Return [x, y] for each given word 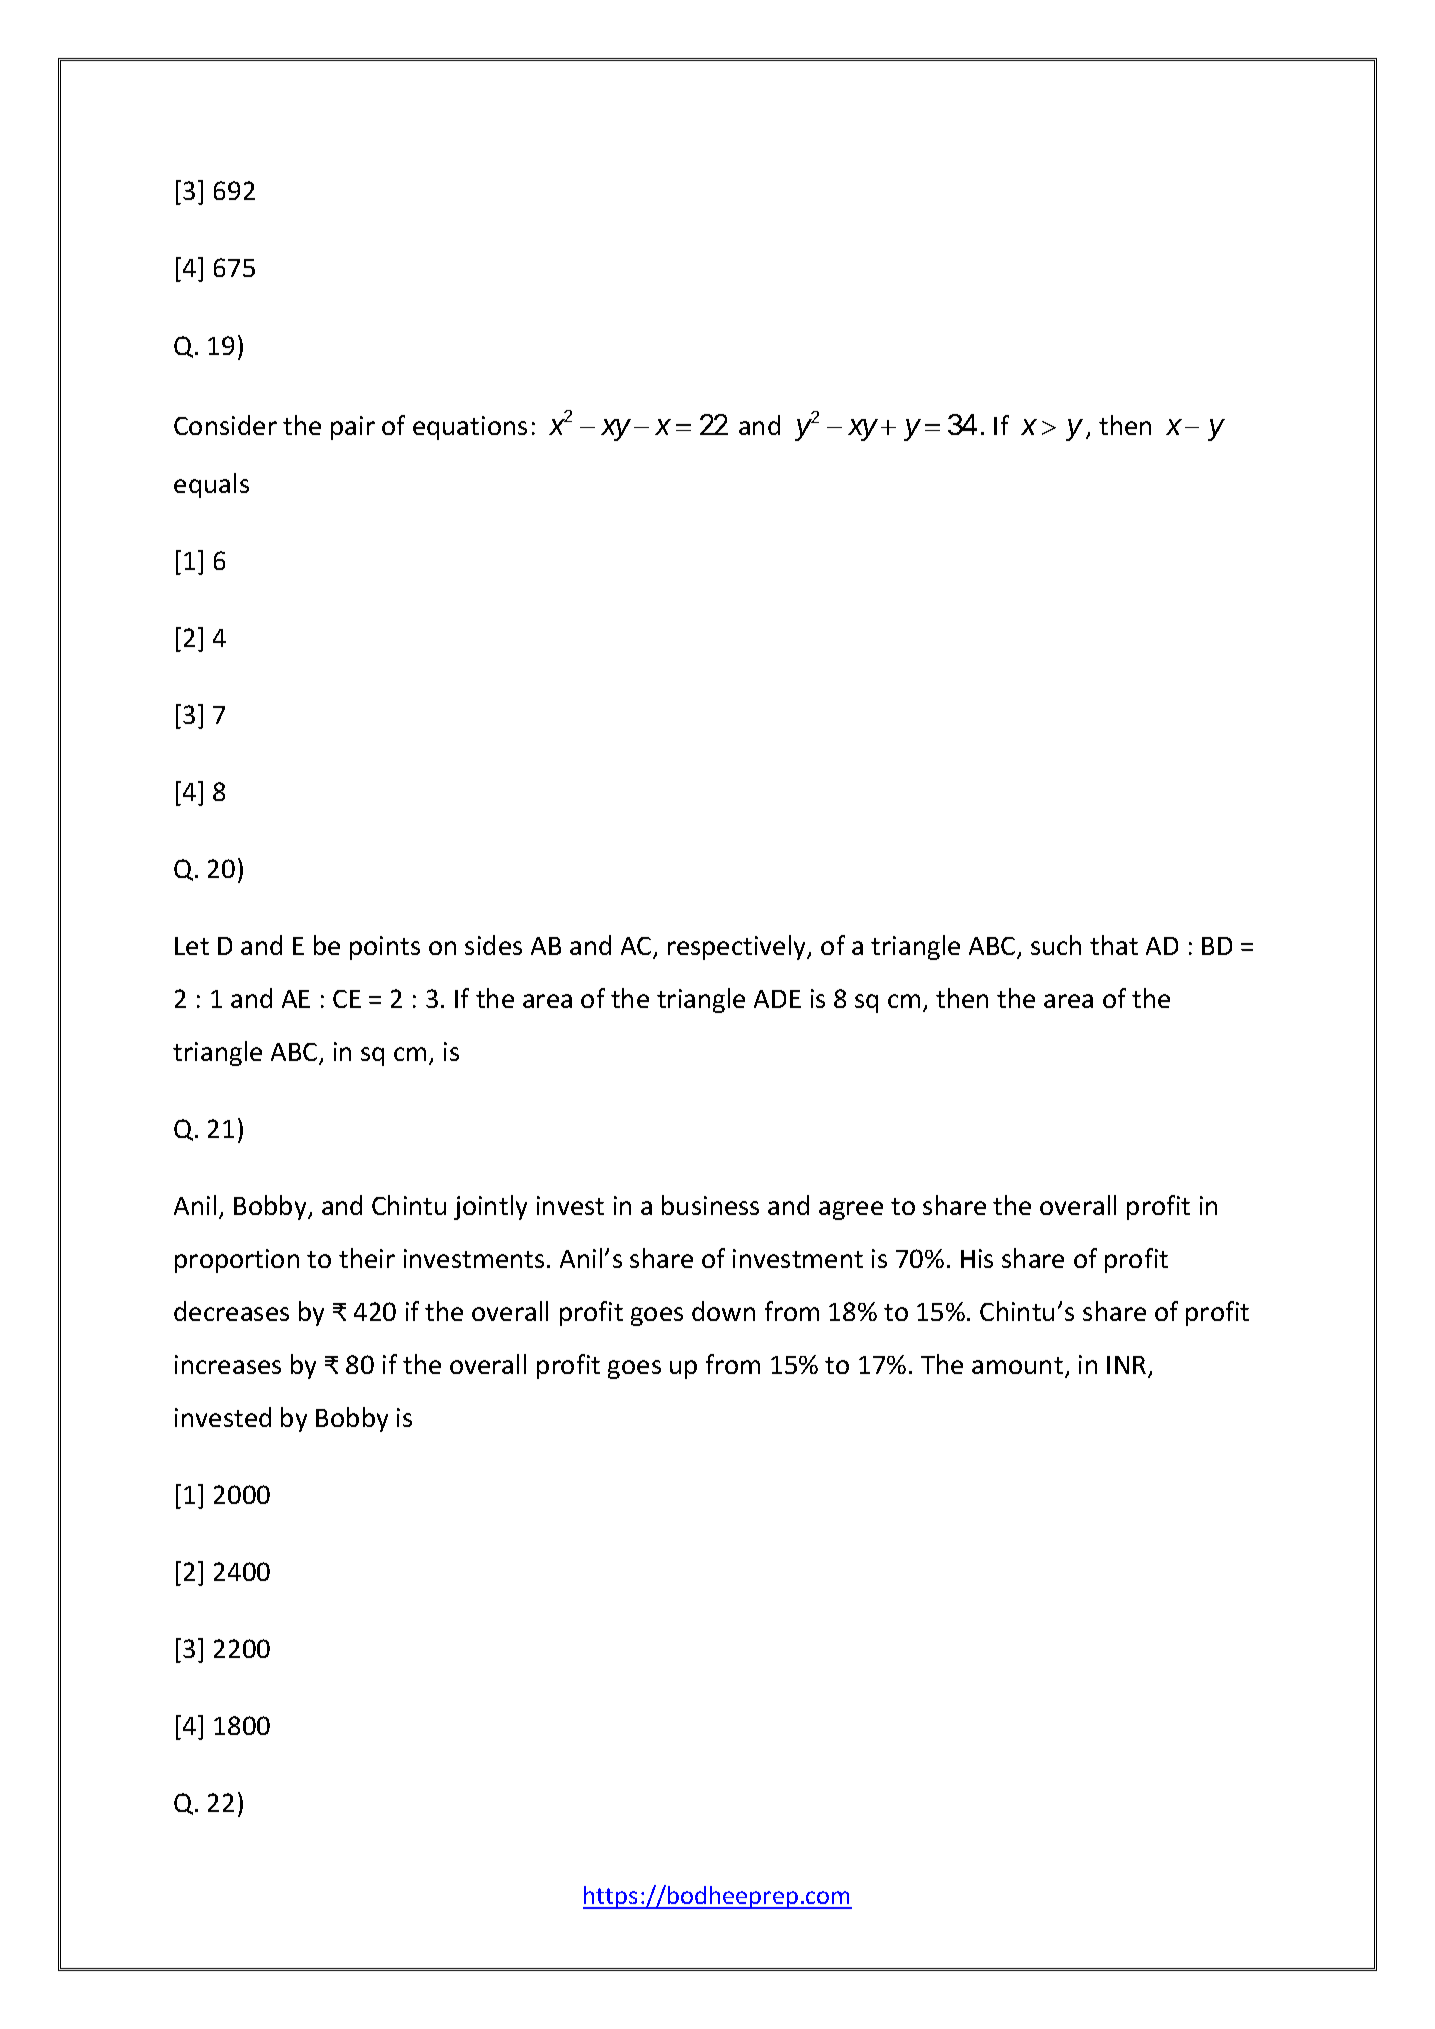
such [1056, 945]
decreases [231, 1311]
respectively [738, 947]
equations [470, 428]
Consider [225, 425]
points [385, 948]
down [723, 1311]
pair [353, 428]
